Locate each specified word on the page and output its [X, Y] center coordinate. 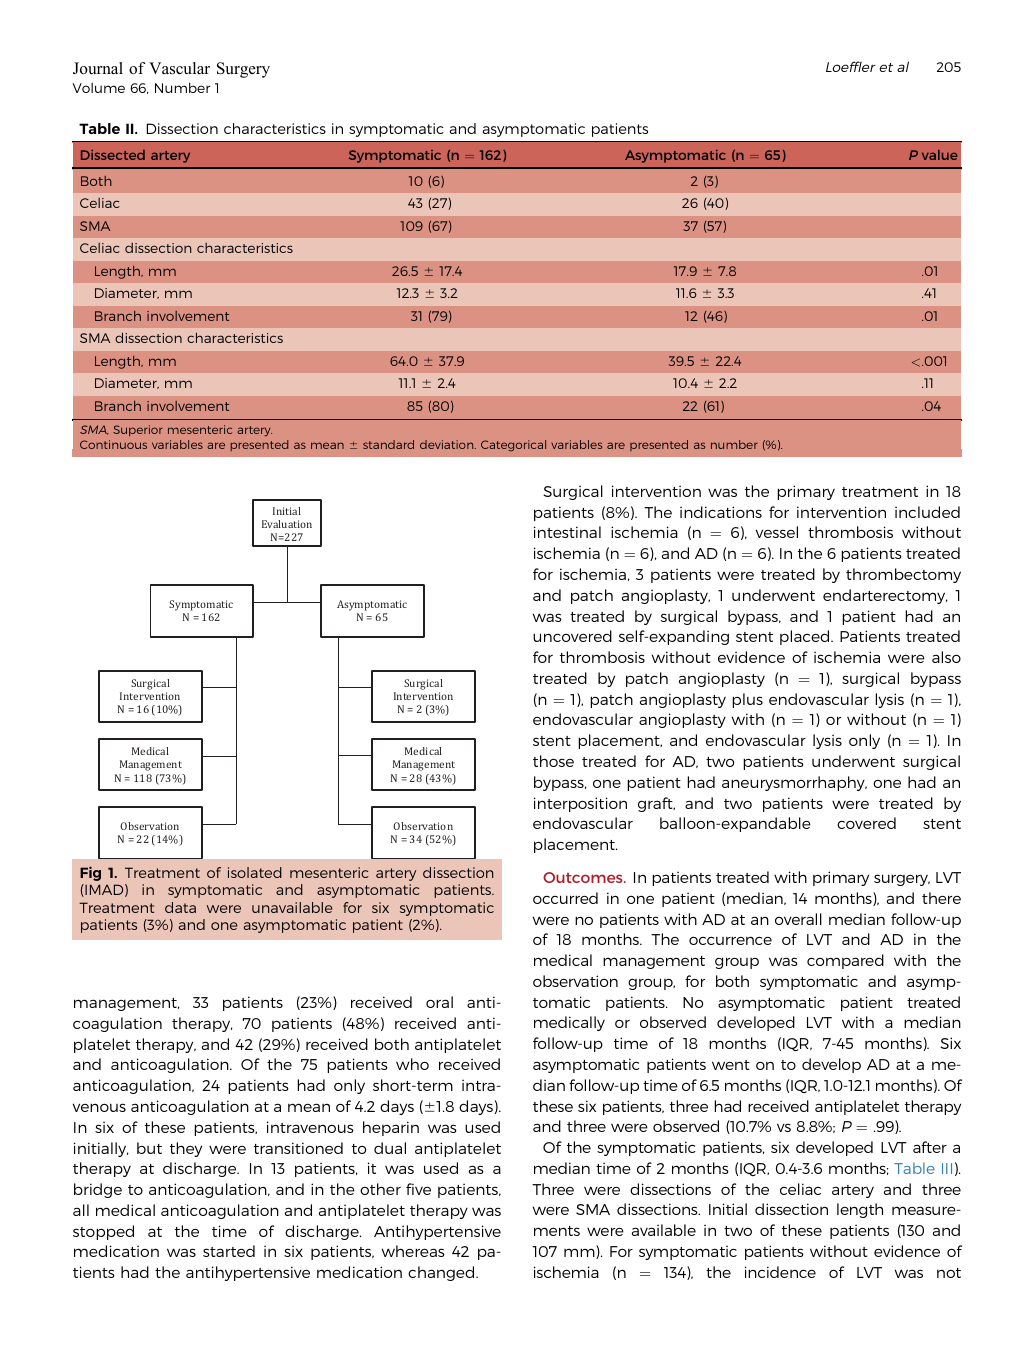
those [553, 761]
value [939, 155]
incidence [780, 1272]
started [229, 1251]
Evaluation [287, 524]
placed [806, 637]
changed [442, 1273]
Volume [98, 87]
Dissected [113, 155]
